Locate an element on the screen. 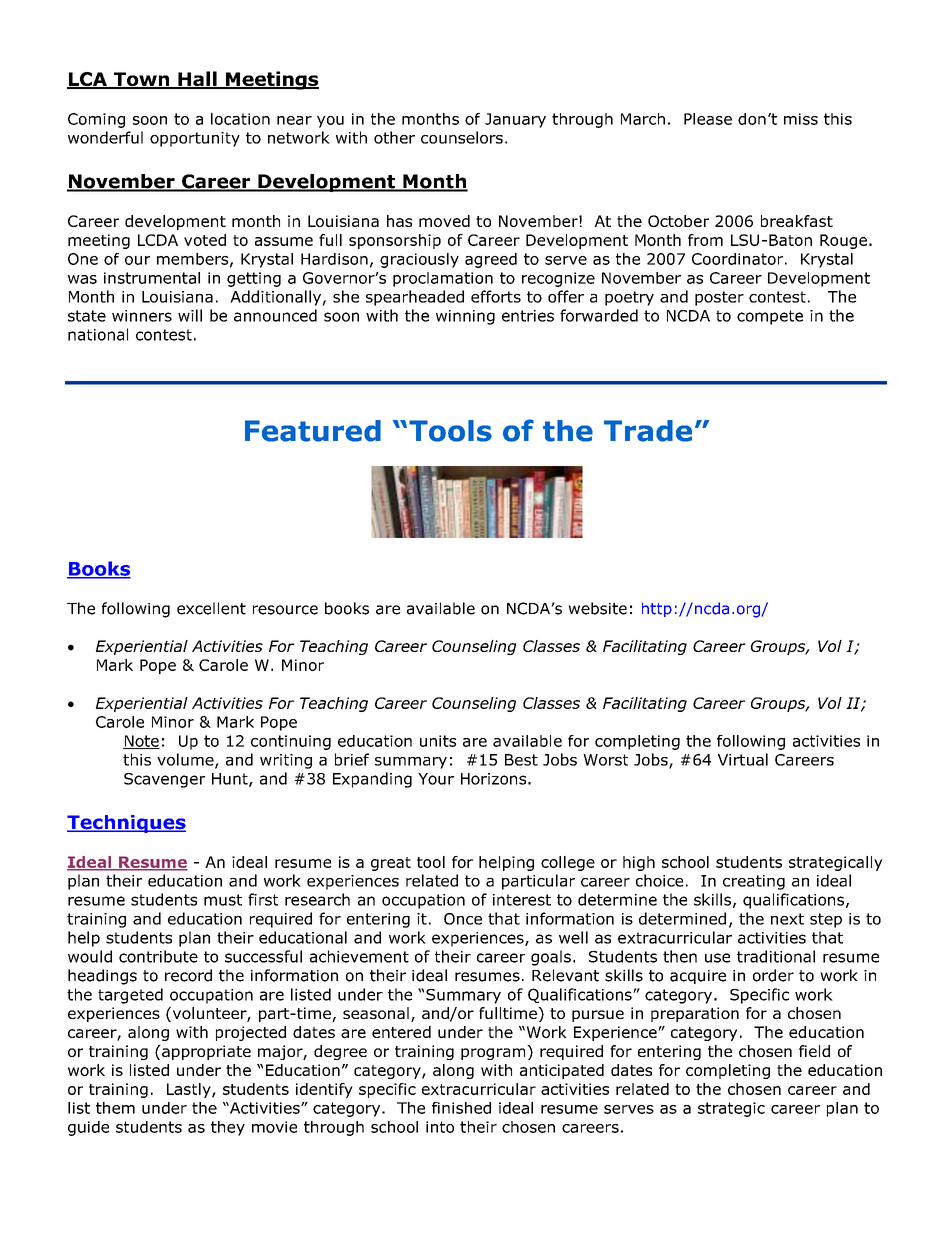 The width and height of the screenshot is (952, 1233). opportunity is located at coordinates (195, 139).
